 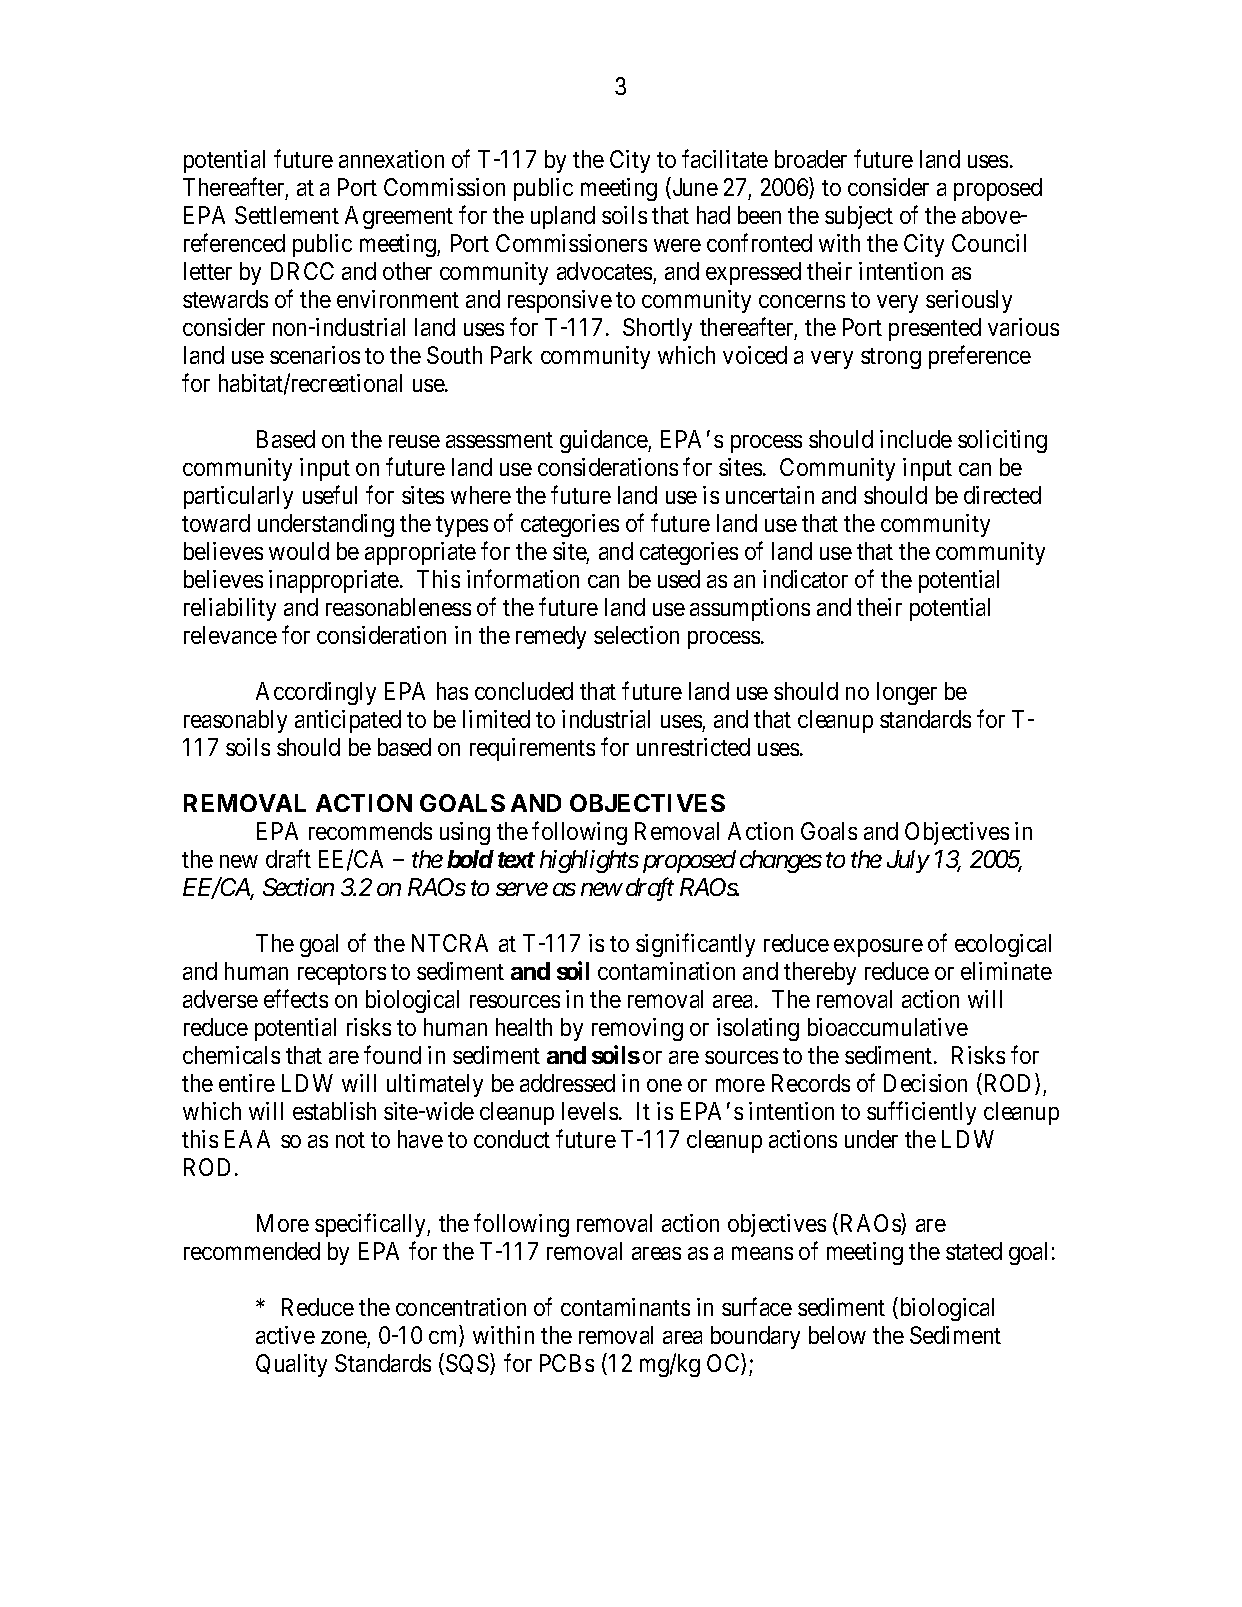 I want to click on Settlement, so click(x=287, y=215).
